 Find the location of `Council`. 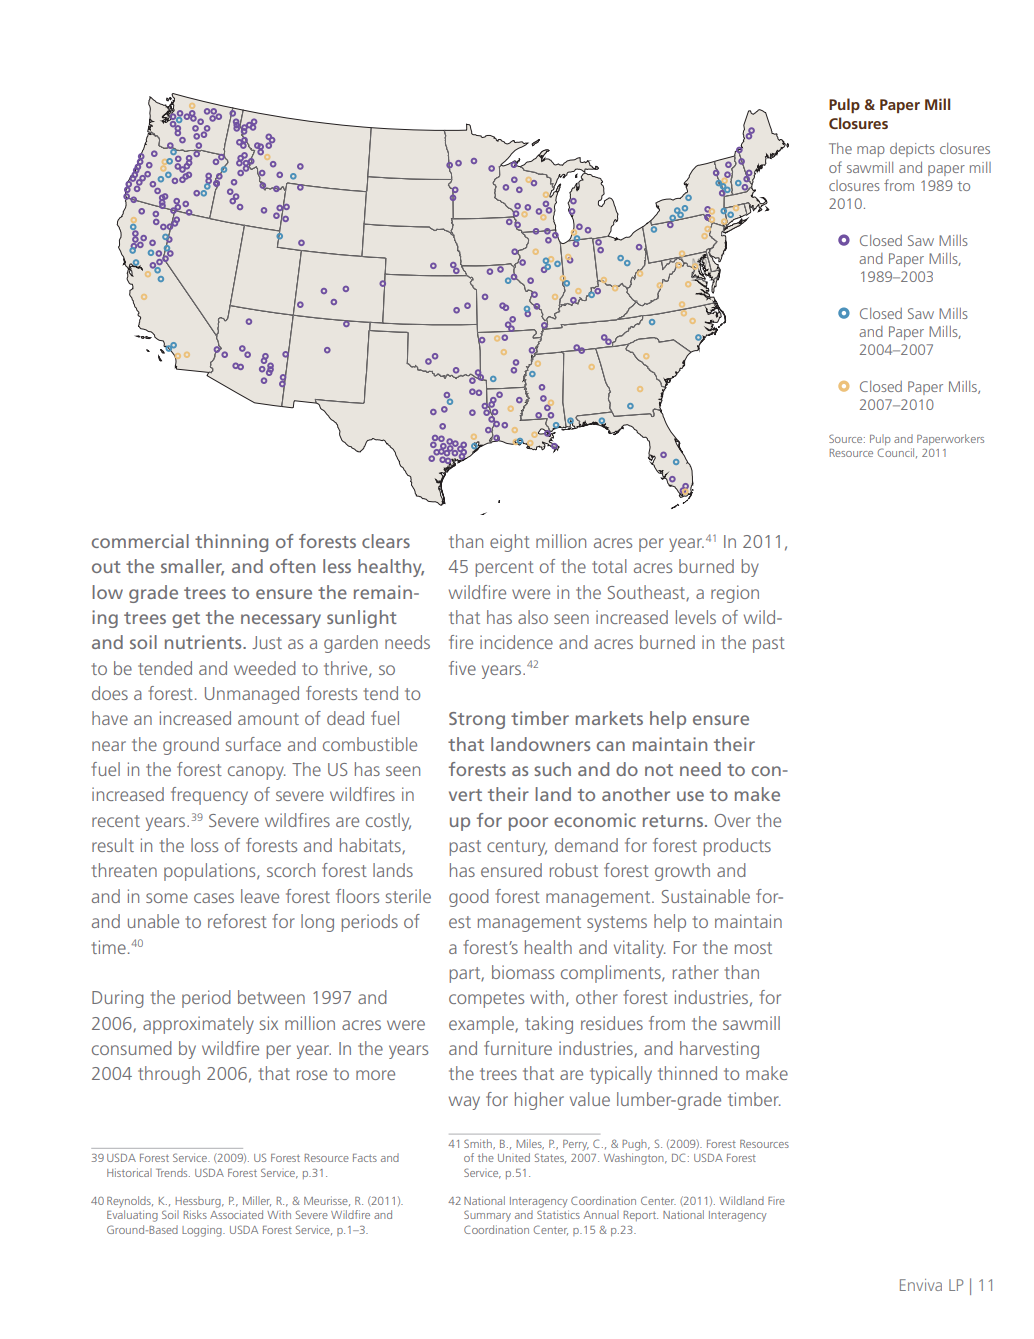

Council is located at coordinates (897, 453).
